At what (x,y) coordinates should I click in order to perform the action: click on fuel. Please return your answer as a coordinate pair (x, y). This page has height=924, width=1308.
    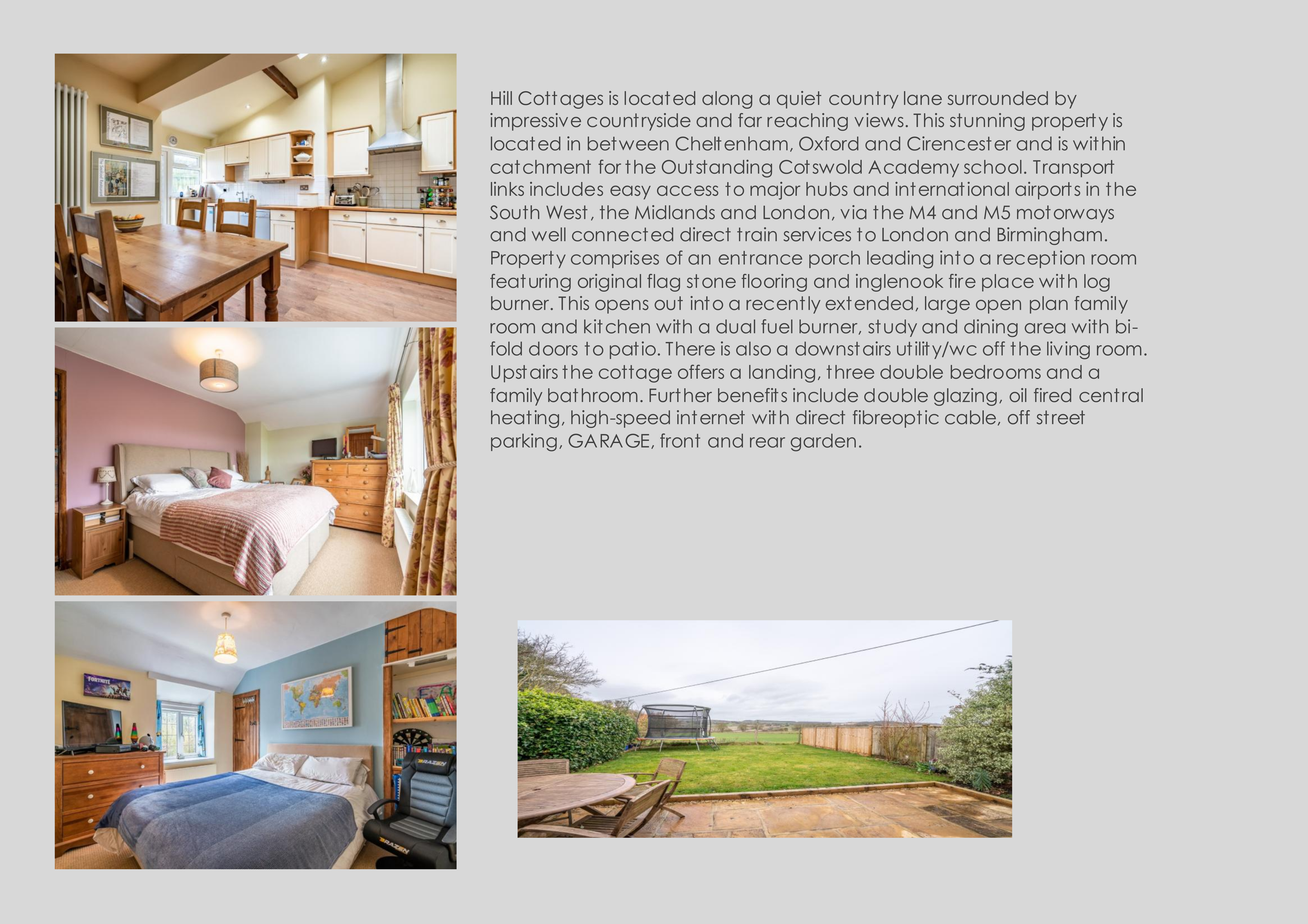
    Looking at the image, I should click on (777, 326).
